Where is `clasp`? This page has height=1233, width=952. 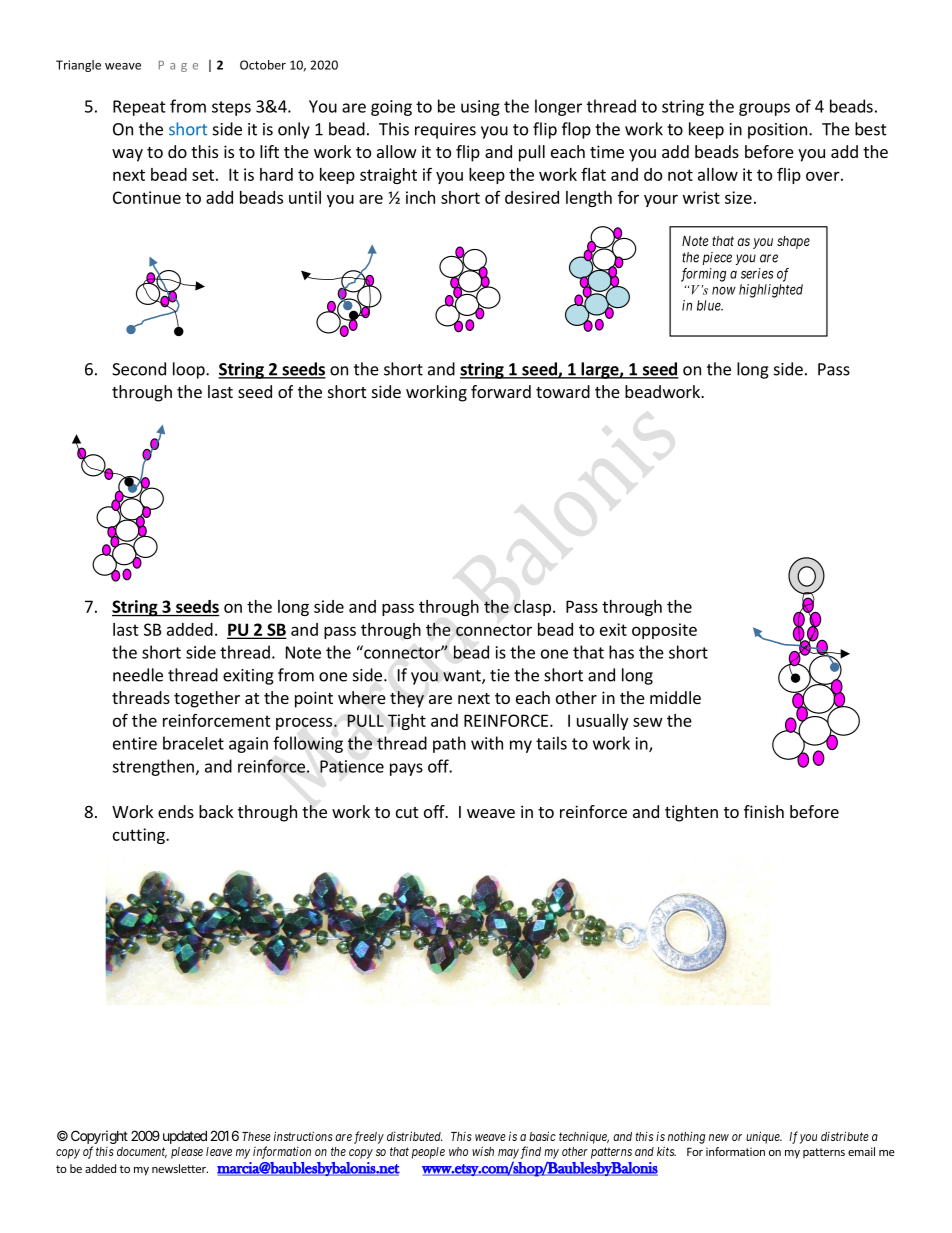 clasp is located at coordinates (532, 608).
